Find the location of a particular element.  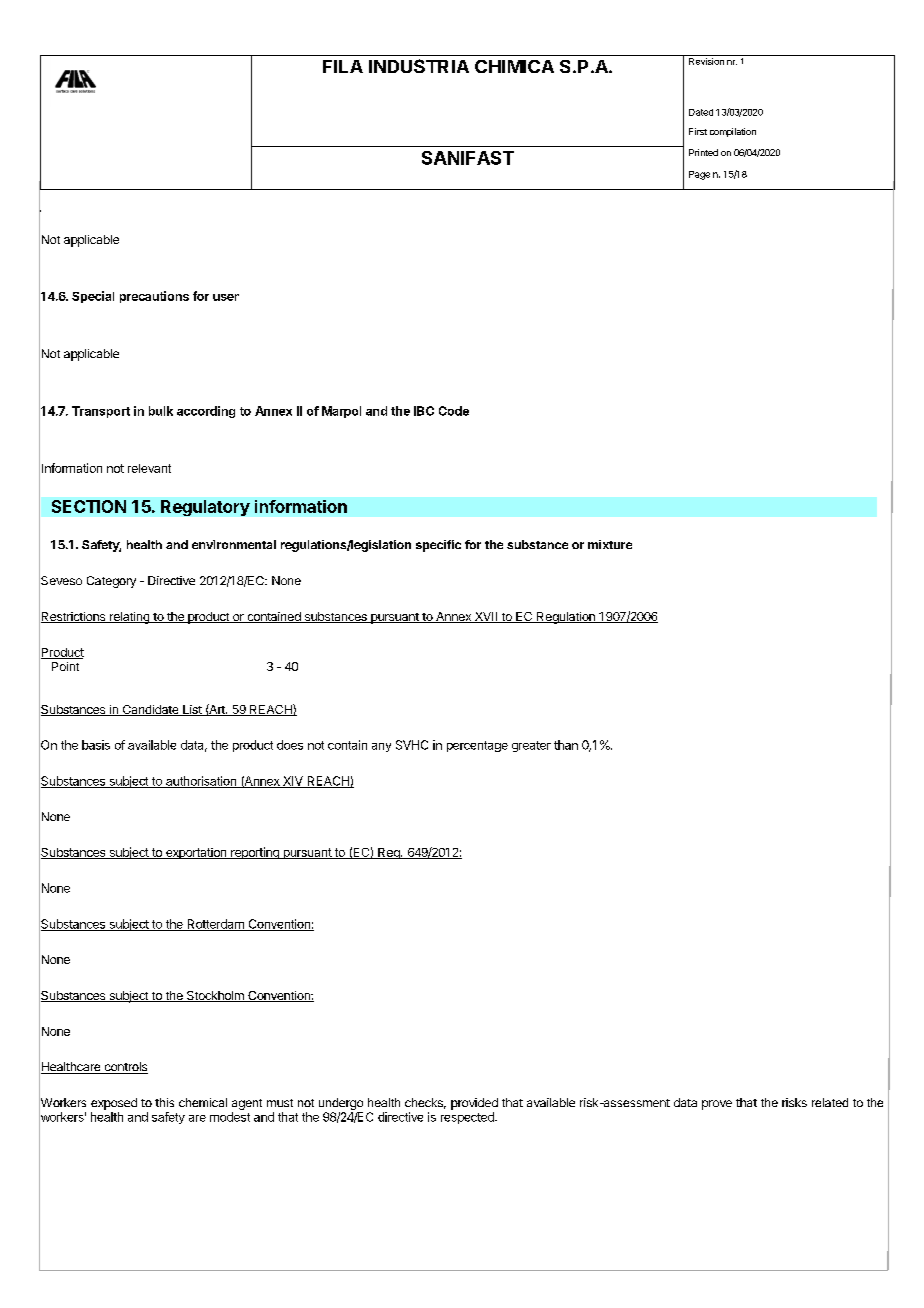

percentage is located at coordinates (477, 746).
